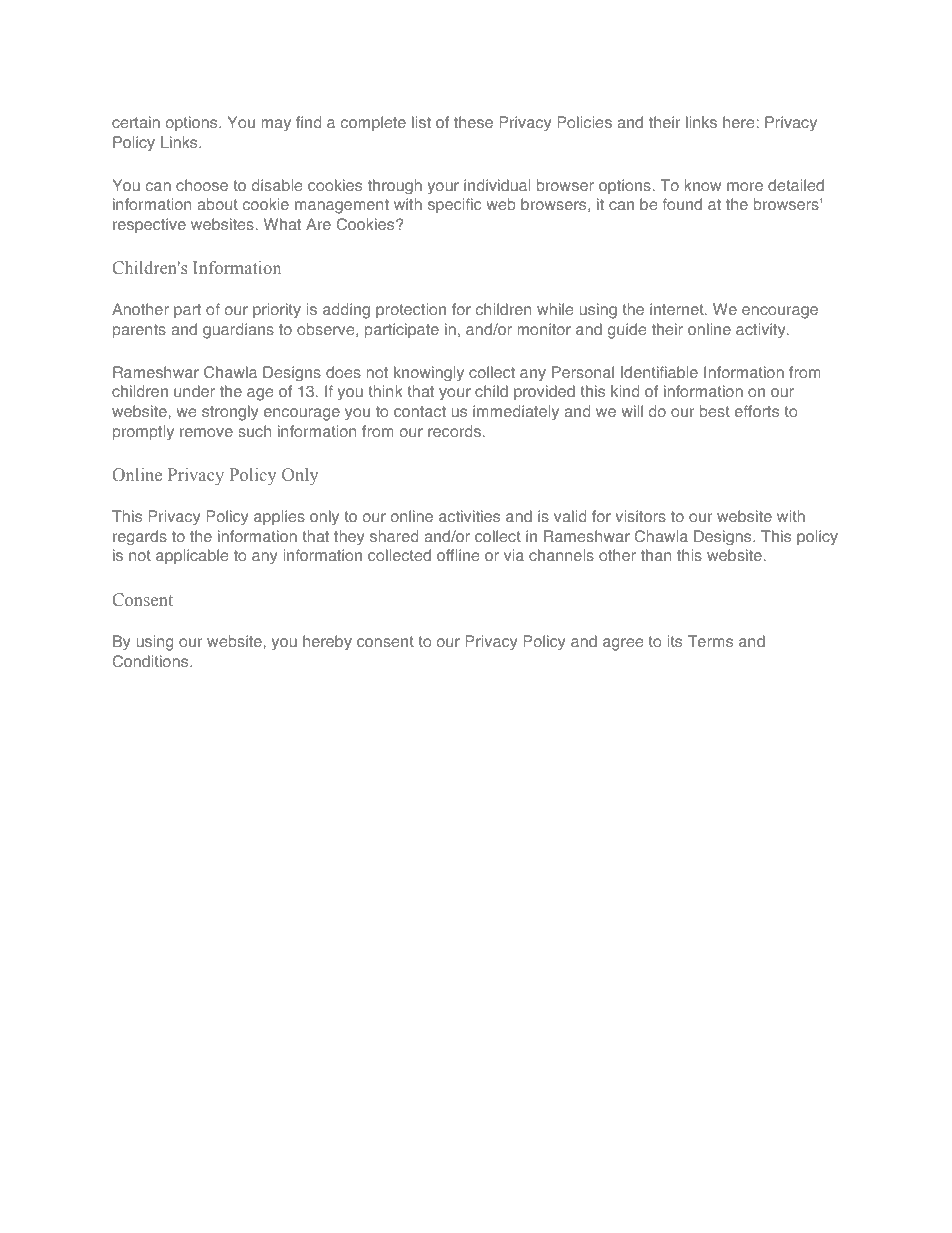 The width and height of the image is (952, 1233). What do you see at coordinates (715, 411) in the image?
I see `best` at bounding box center [715, 411].
